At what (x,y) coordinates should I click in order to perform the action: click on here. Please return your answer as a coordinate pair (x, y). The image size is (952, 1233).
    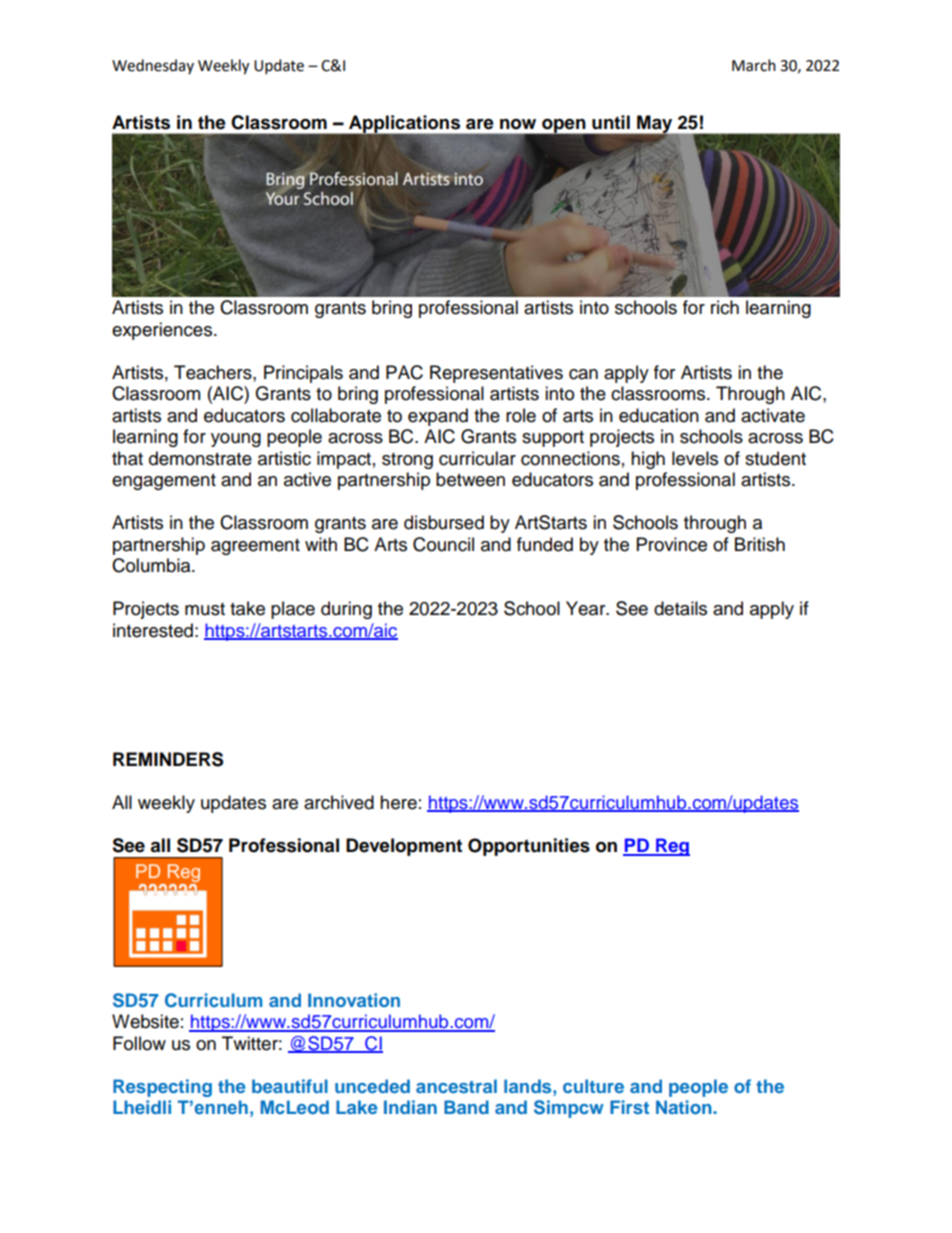
    Looking at the image, I should click on (398, 802).
